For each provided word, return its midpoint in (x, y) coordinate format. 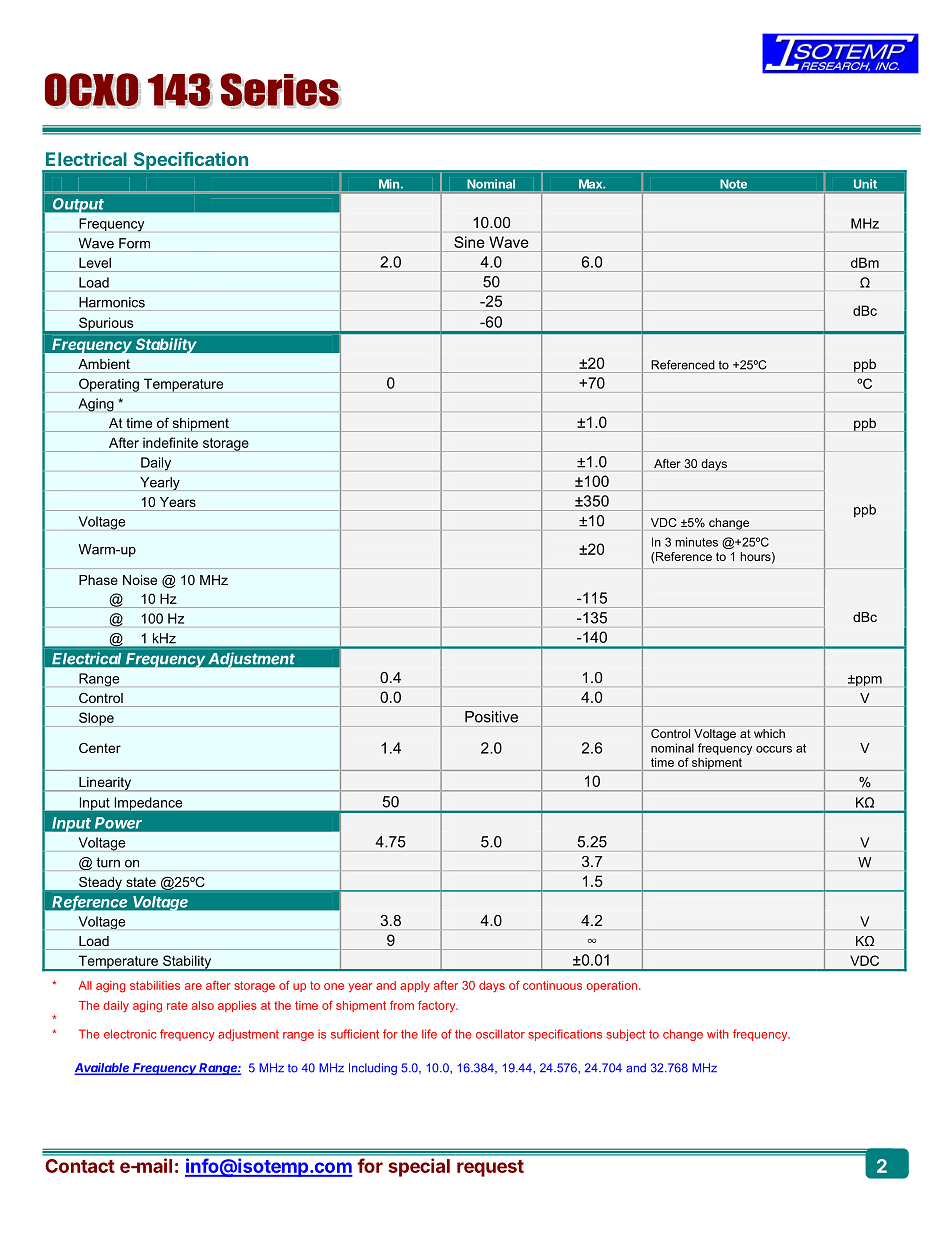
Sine (469, 242)
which (769, 733)
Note (734, 184)
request (490, 1168)
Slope (96, 719)
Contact (80, 1166)
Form (134, 243)
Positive (491, 717)
